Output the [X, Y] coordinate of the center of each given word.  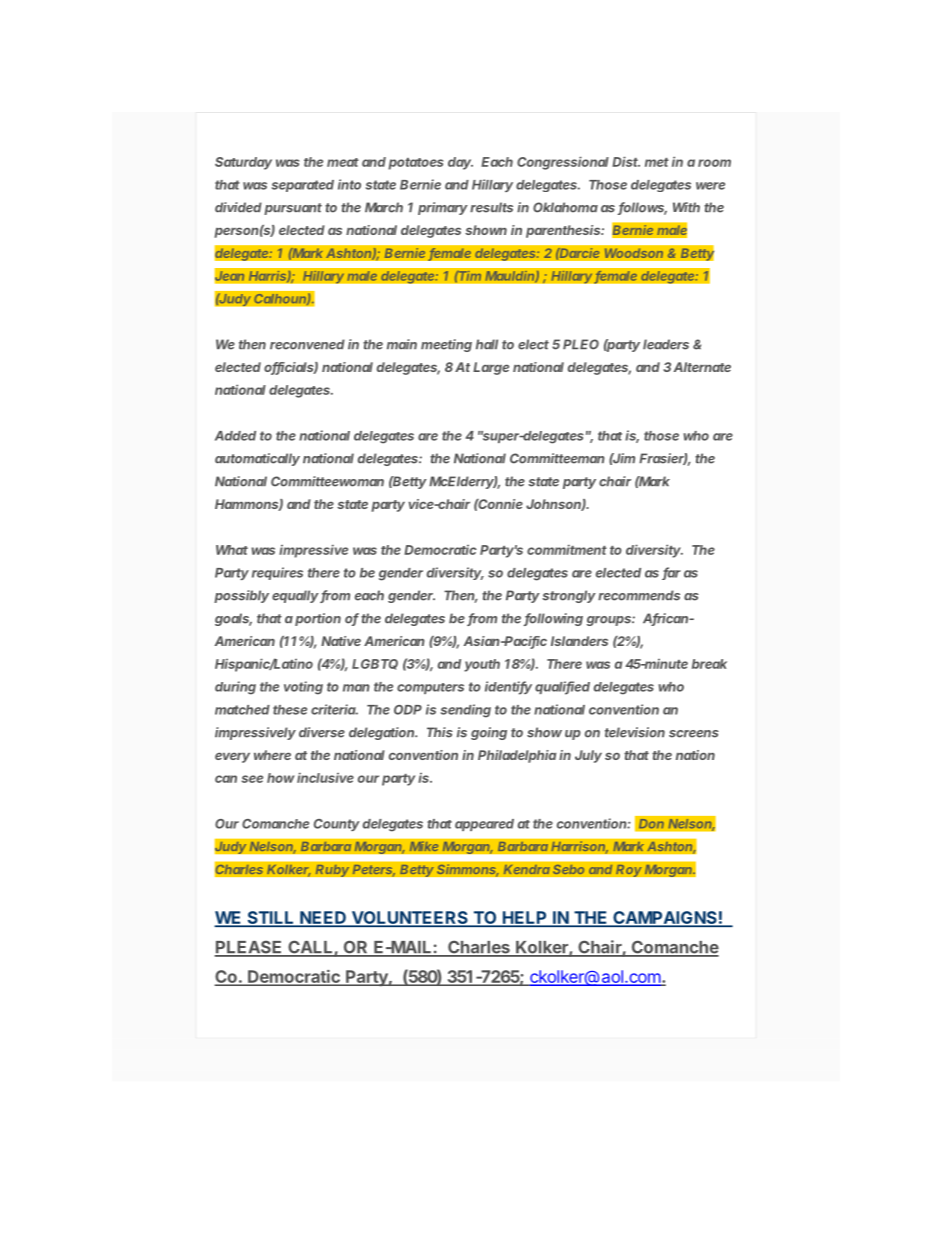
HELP [524, 918]
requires [277, 573]
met [657, 162]
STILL [270, 918]
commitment [567, 549]
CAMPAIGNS [665, 918]
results [491, 207]
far [671, 573]
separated [303, 186]
